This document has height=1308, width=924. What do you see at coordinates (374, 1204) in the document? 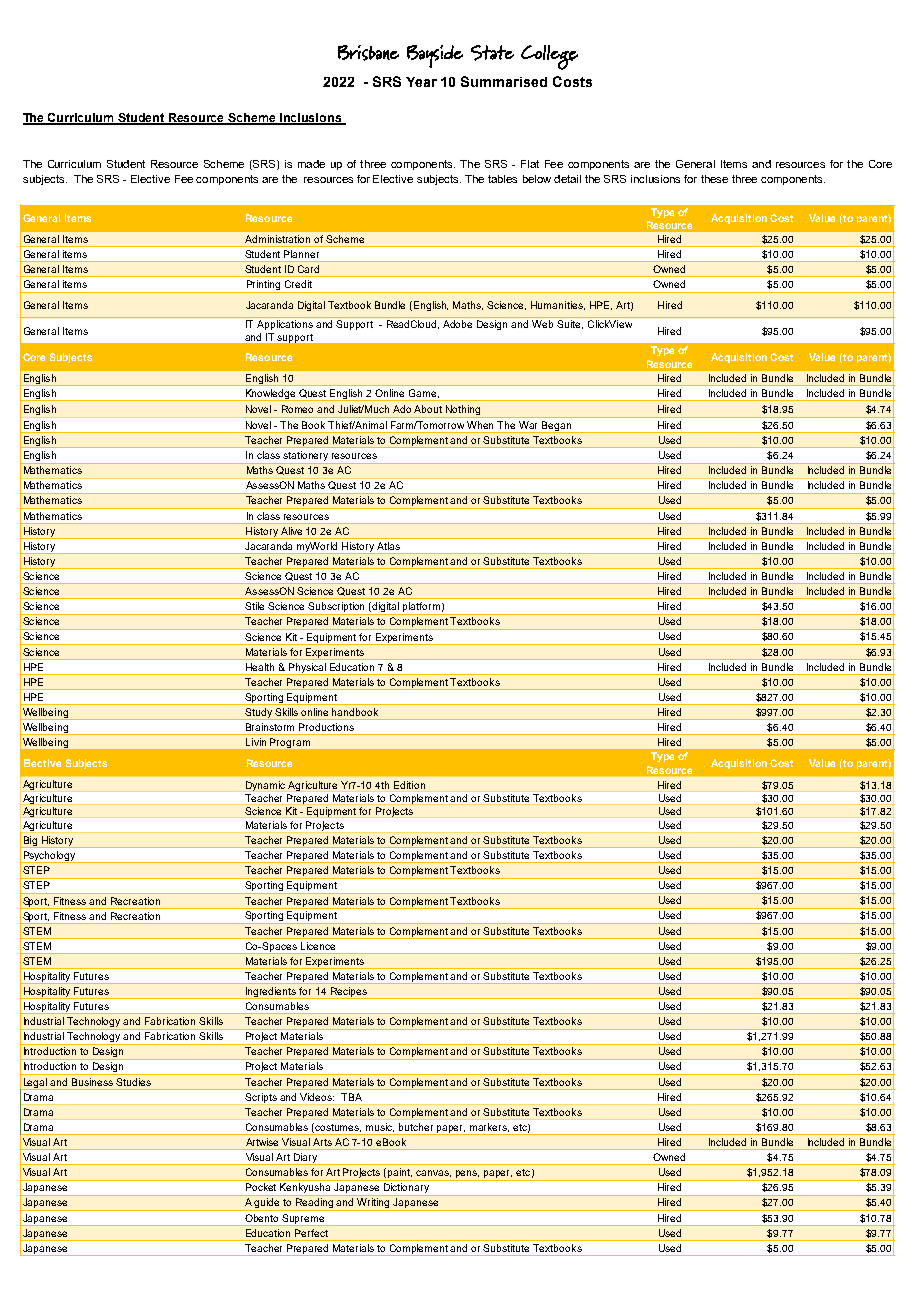
I see `Writing` at bounding box center [374, 1204].
